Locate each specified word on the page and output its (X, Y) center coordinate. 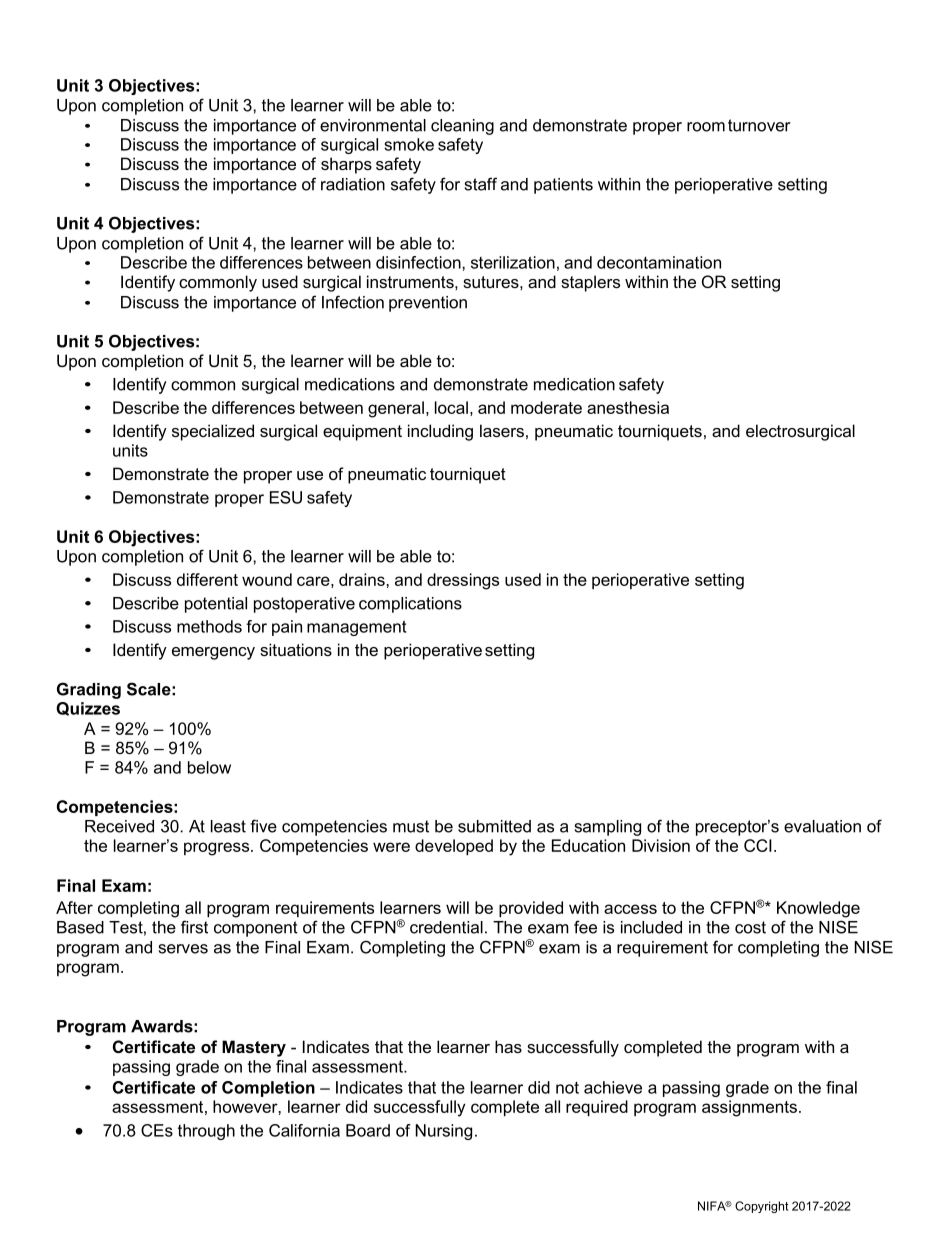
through (206, 1132)
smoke (409, 144)
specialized (213, 432)
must (411, 826)
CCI (758, 845)
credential (446, 927)
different (207, 579)
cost (750, 927)
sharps (346, 165)
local (451, 407)
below (209, 767)
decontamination (659, 262)
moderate (546, 407)
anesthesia (628, 407)
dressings (463, 581)
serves (183, 949)
